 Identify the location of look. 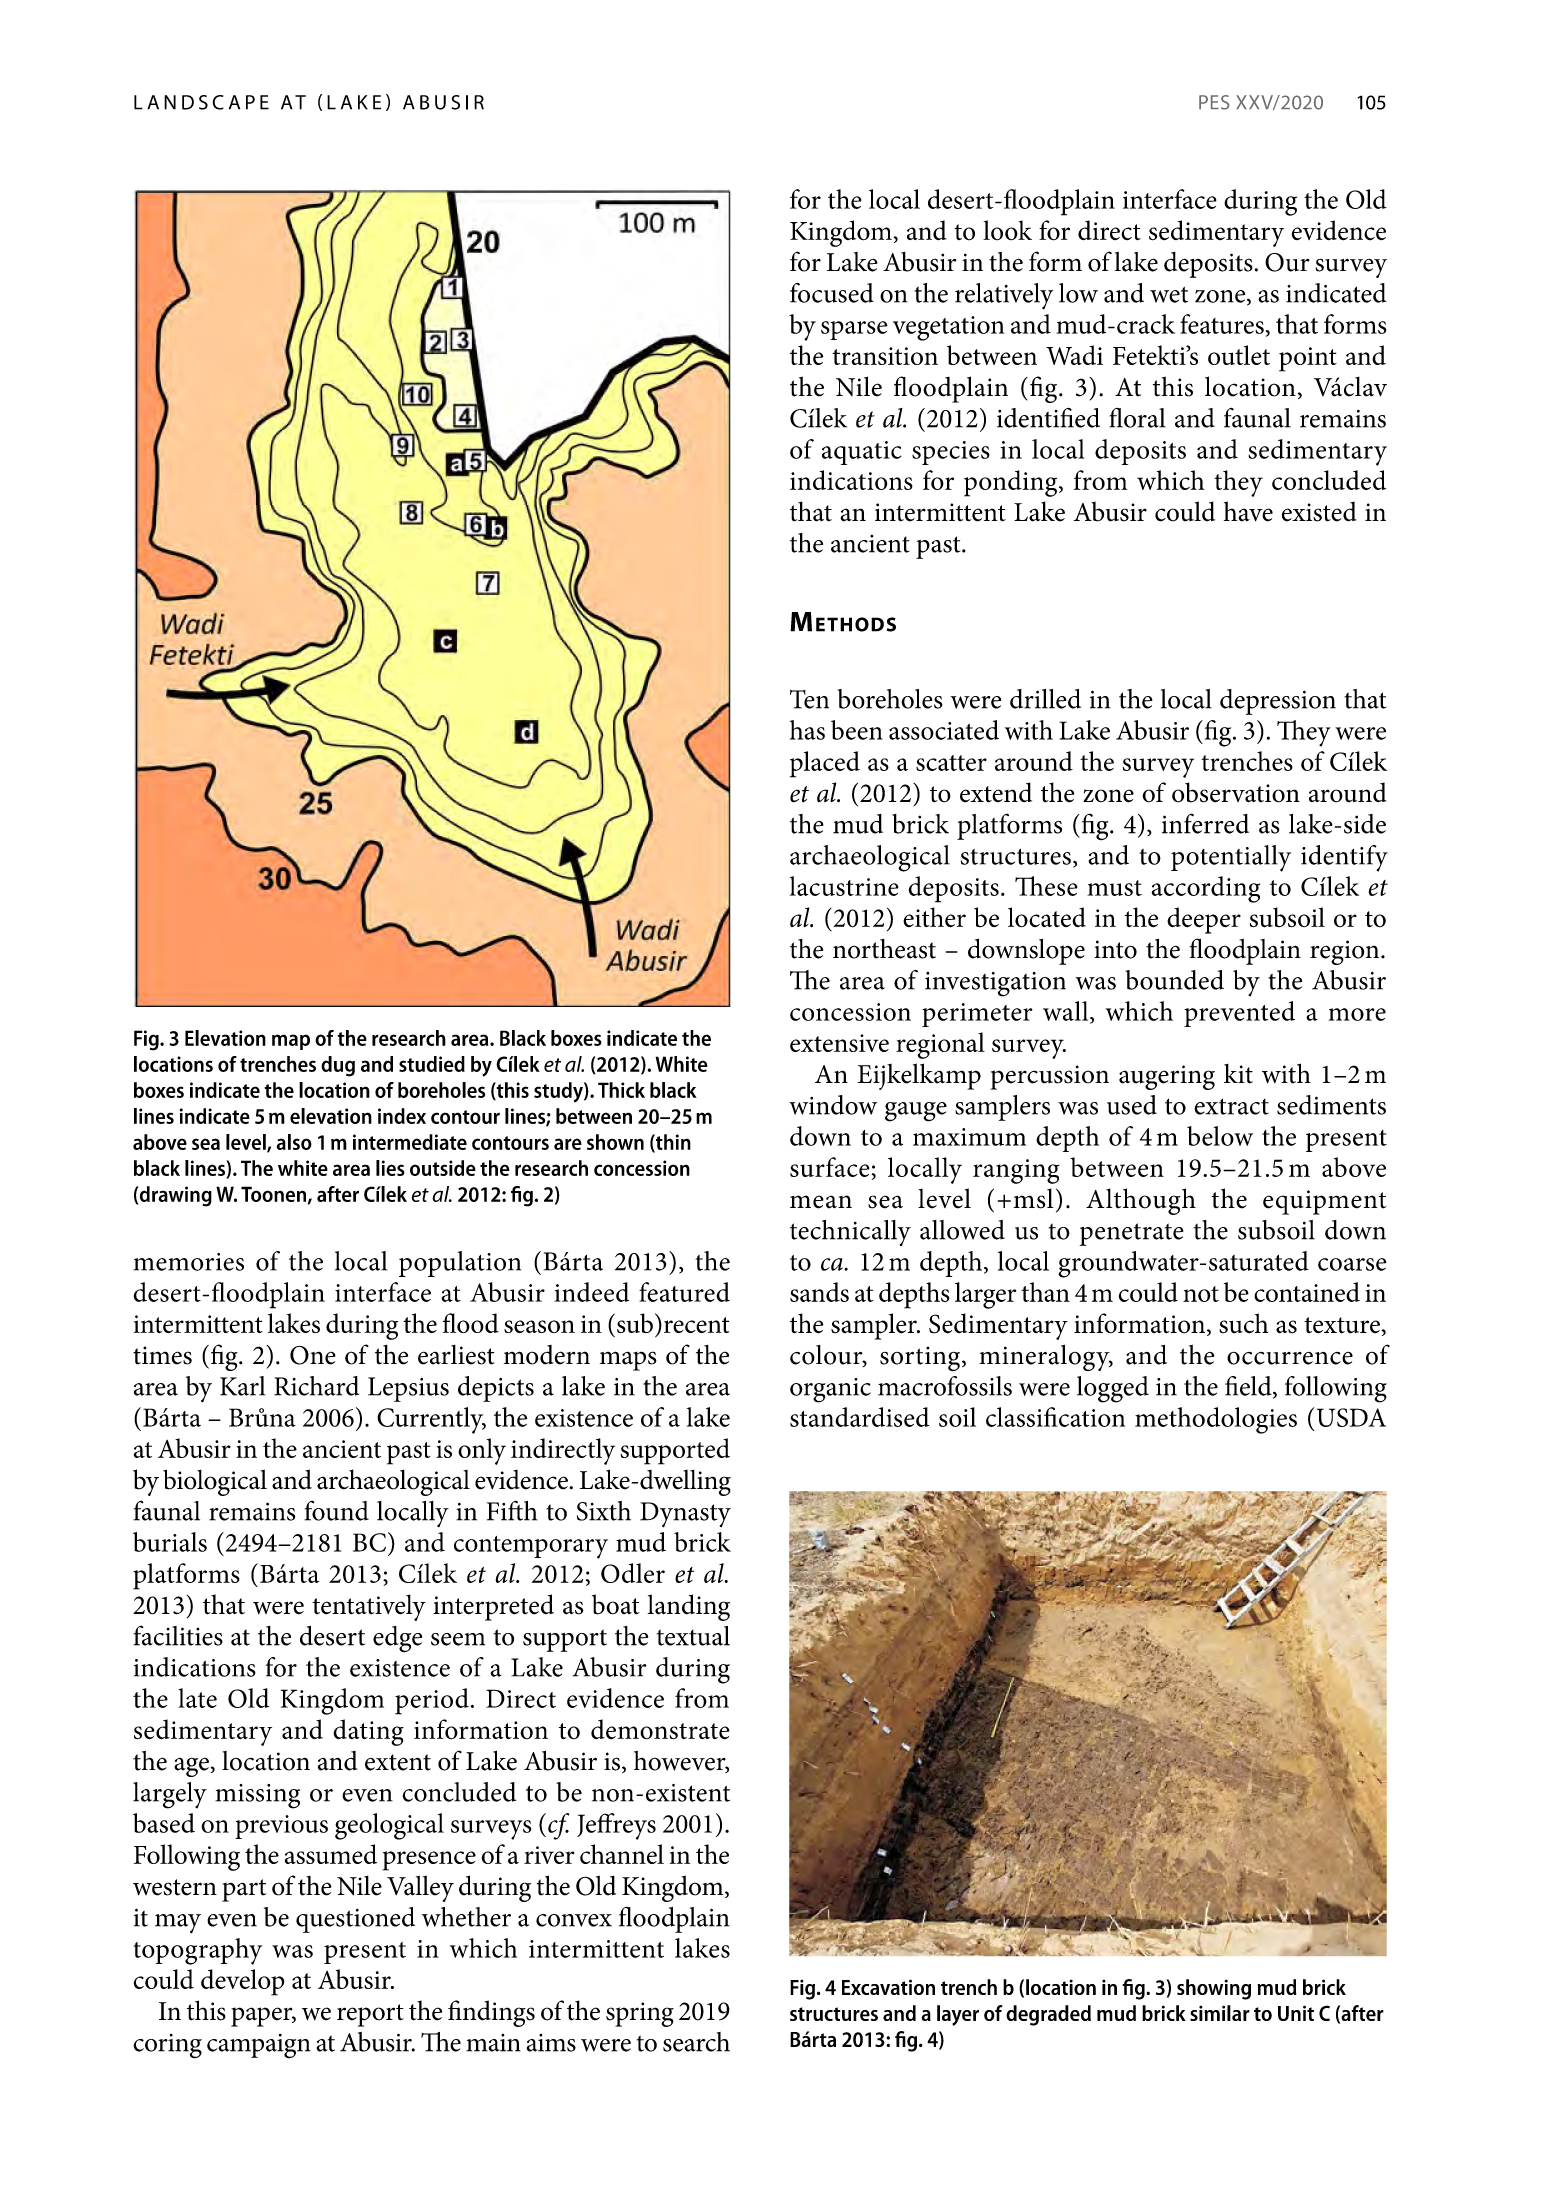
(1007, 230).
